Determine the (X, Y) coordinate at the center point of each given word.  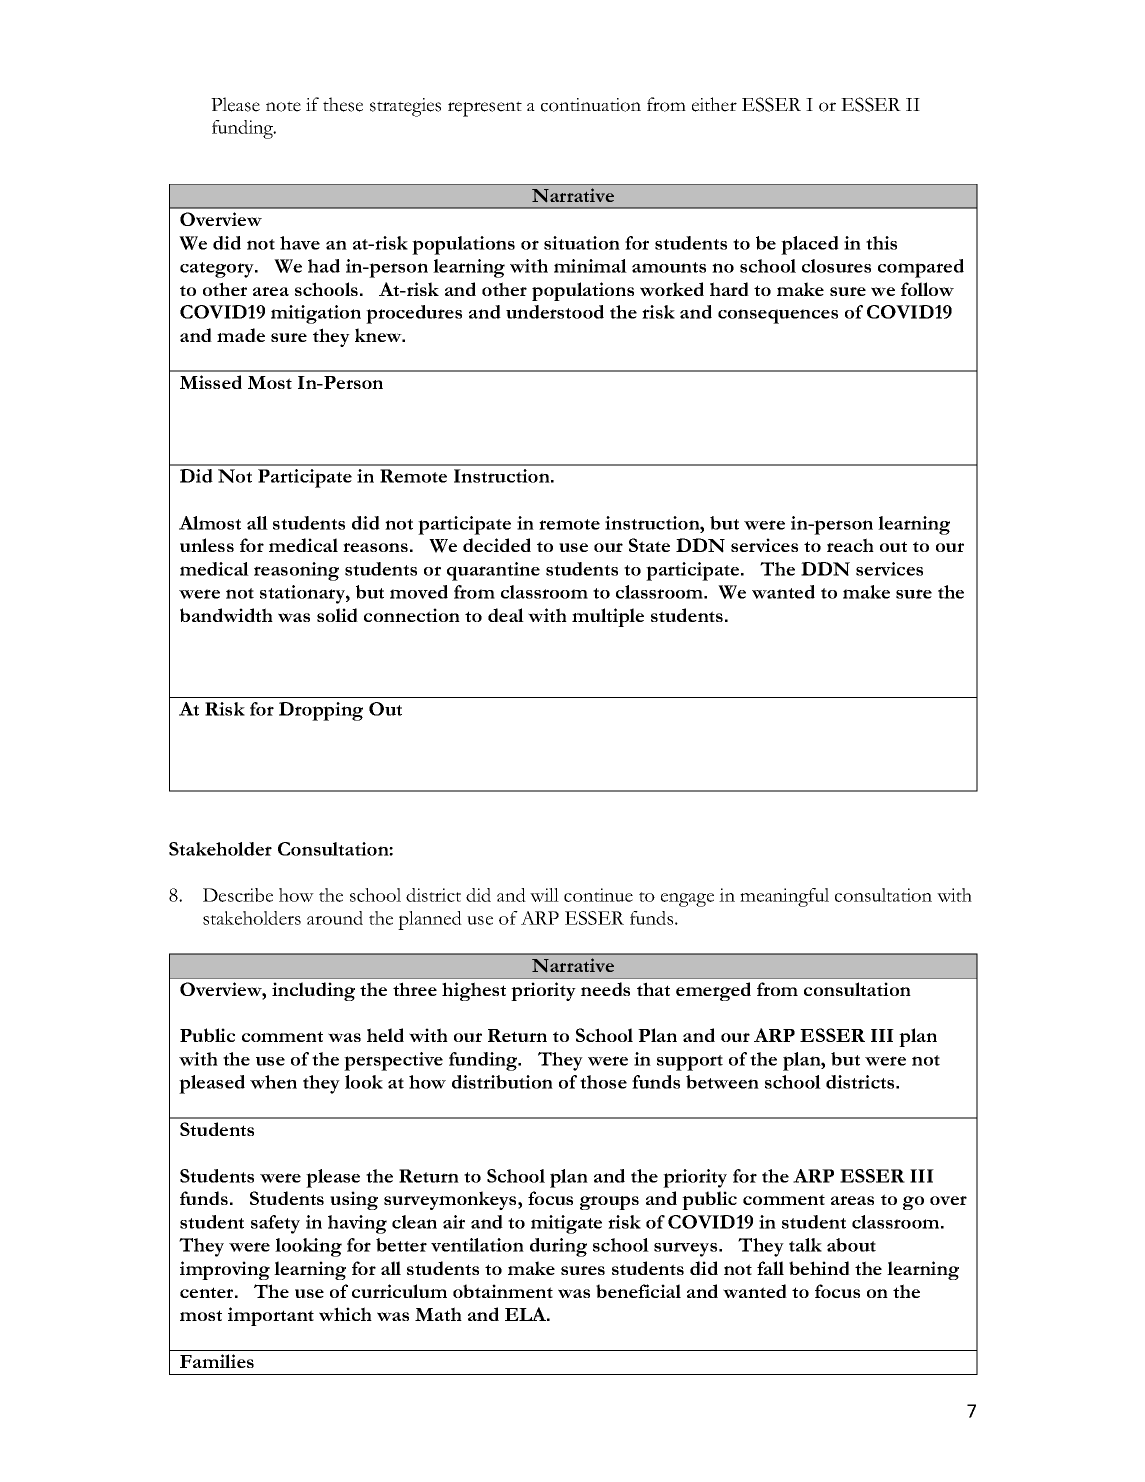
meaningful (784, 897)
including (313, 991)
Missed (211, 382)
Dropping (321, 711)
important (271, 1316)
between (722, 1082)
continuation (591, 105)
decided (497, 545)
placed (810, 245)
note (283, 106)
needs (605, 989)
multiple (608, 617)
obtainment (503, 1291)
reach (850, 545)
